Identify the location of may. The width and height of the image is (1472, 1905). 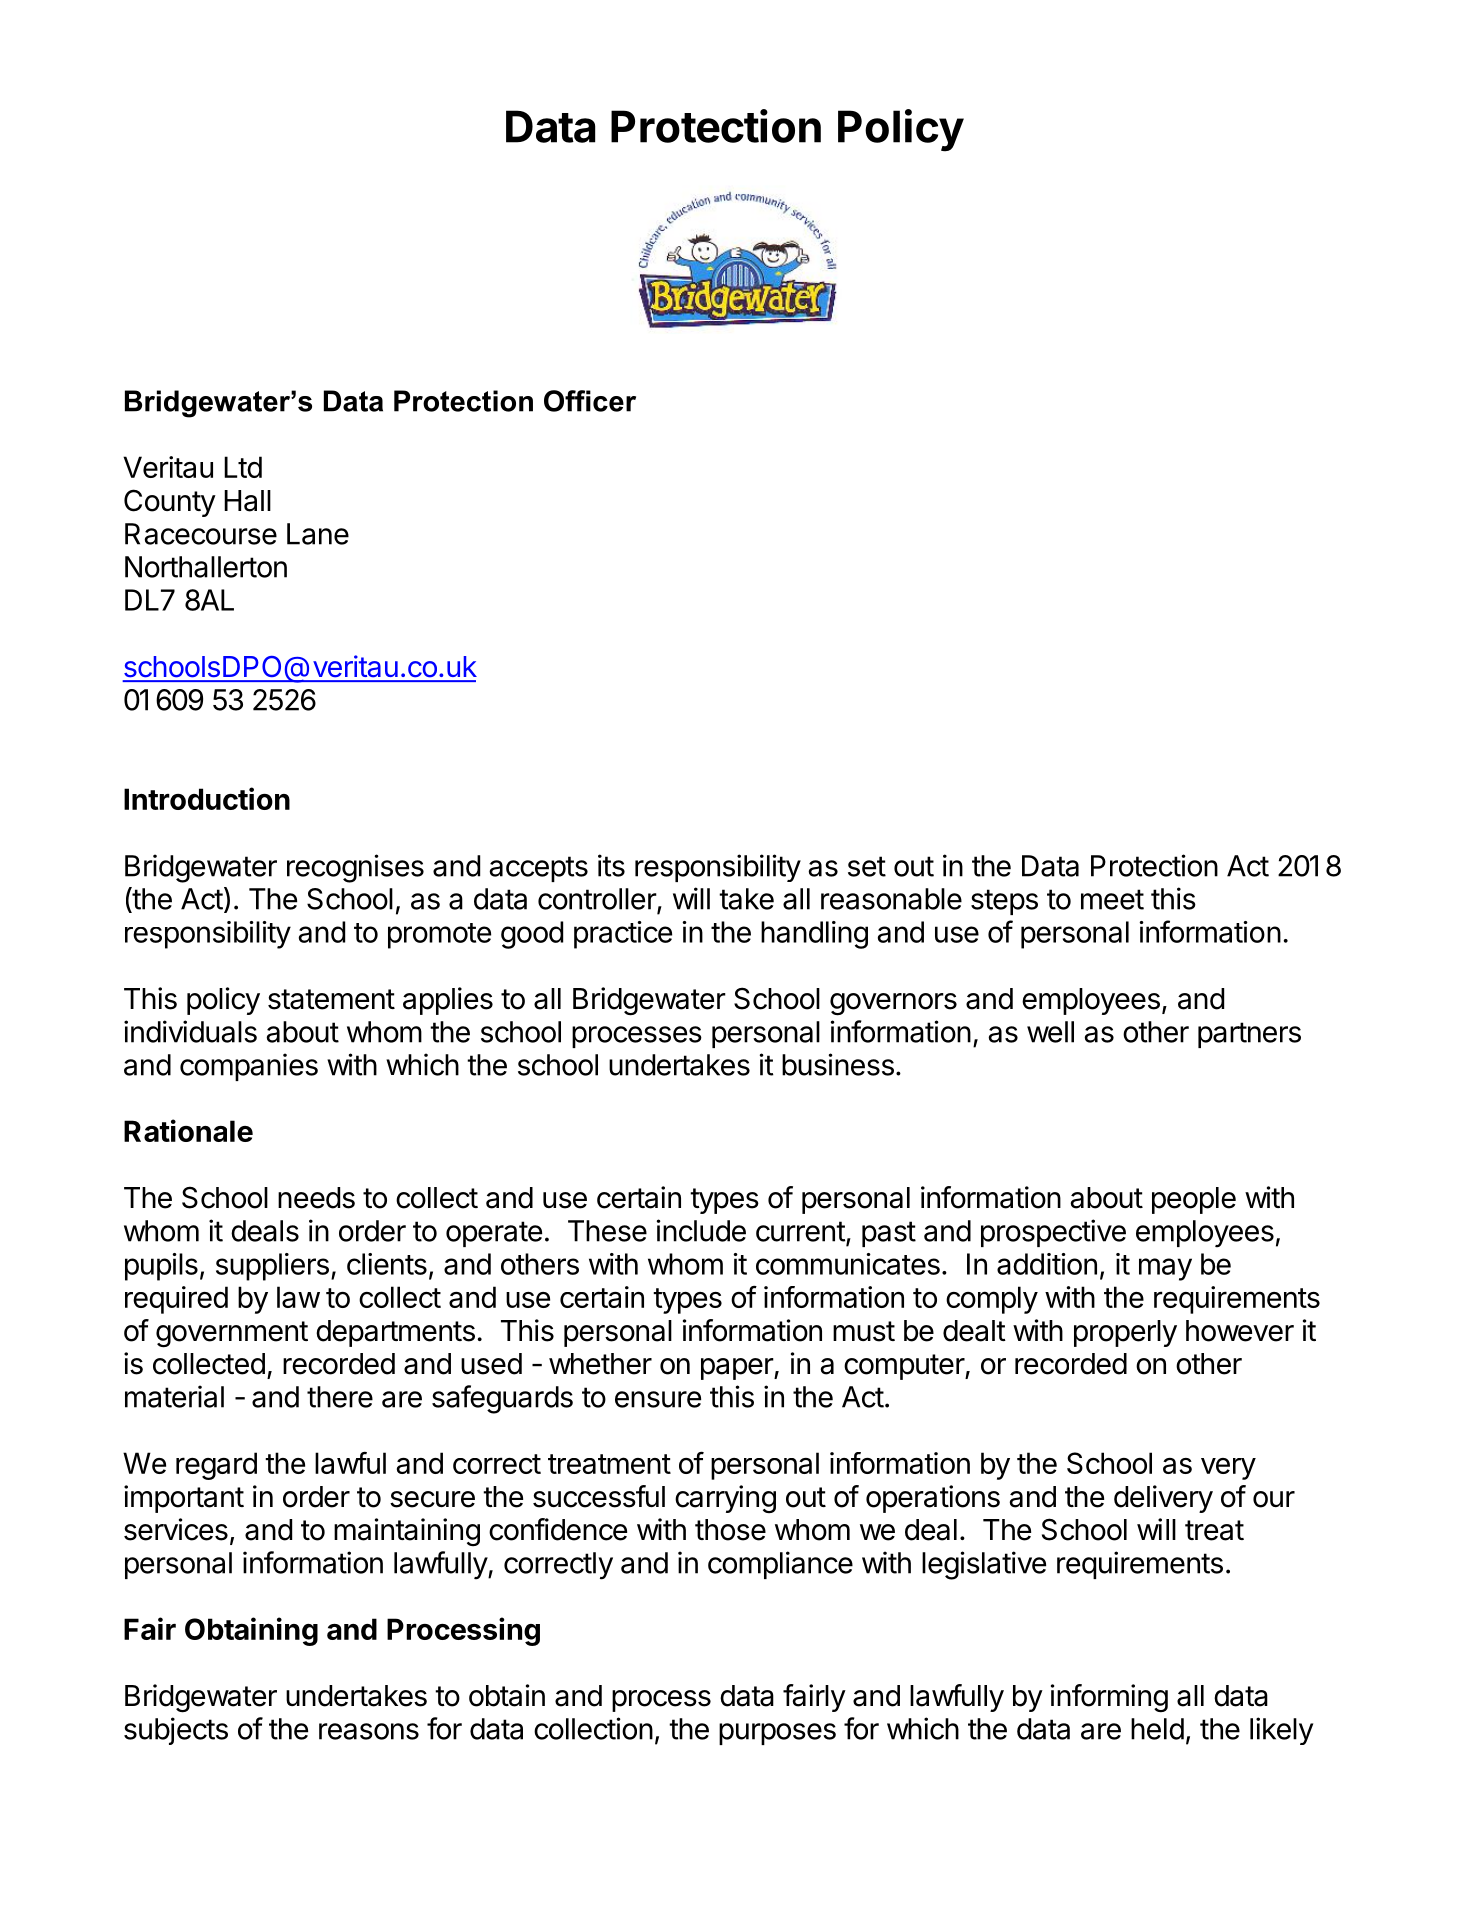
(1165, 1269).
